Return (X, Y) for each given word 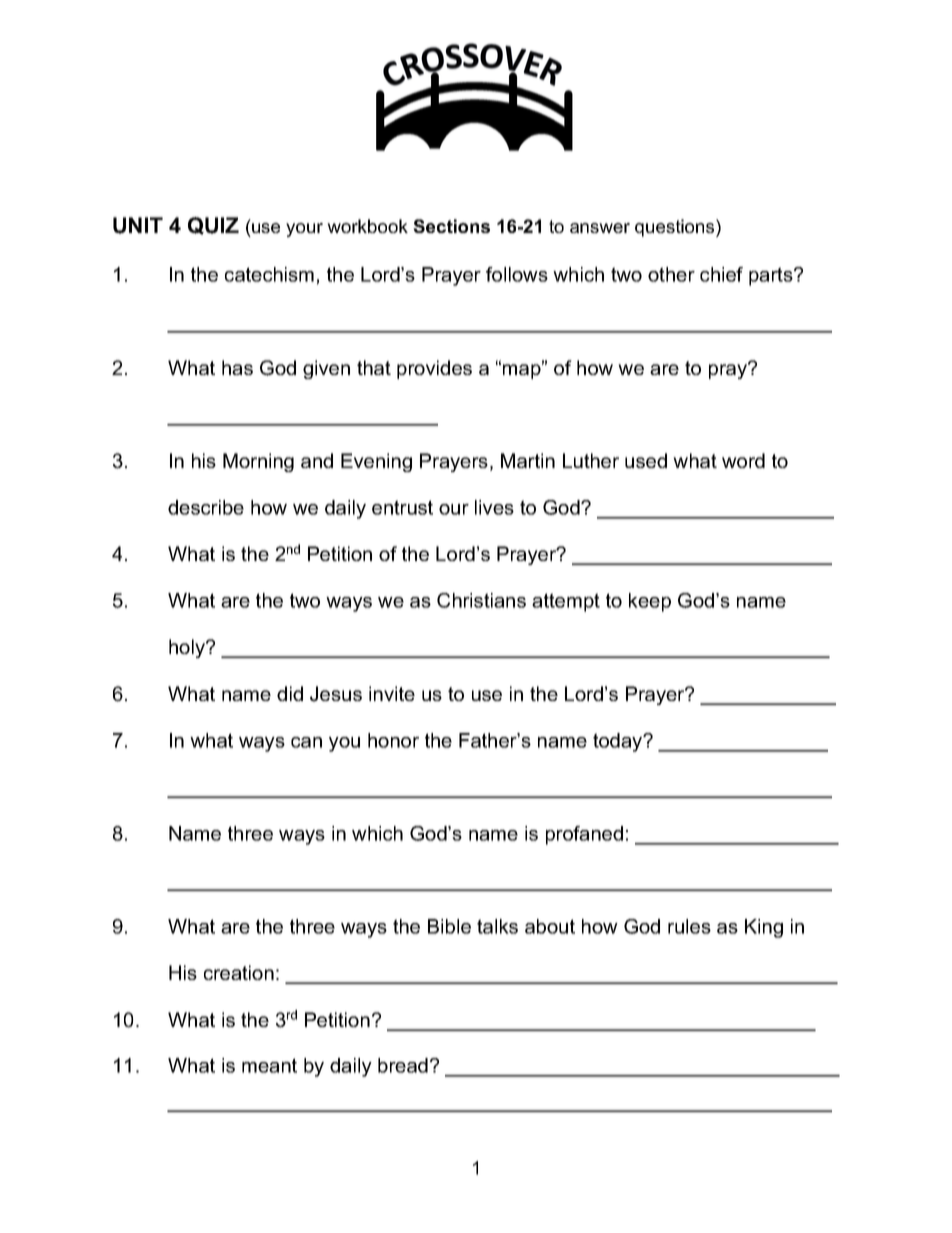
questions (676, 228)
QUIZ (213, 226)
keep (650, 602)
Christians (481, 600)
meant (269, 1065)
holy (188, 648)
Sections (451, 226)
